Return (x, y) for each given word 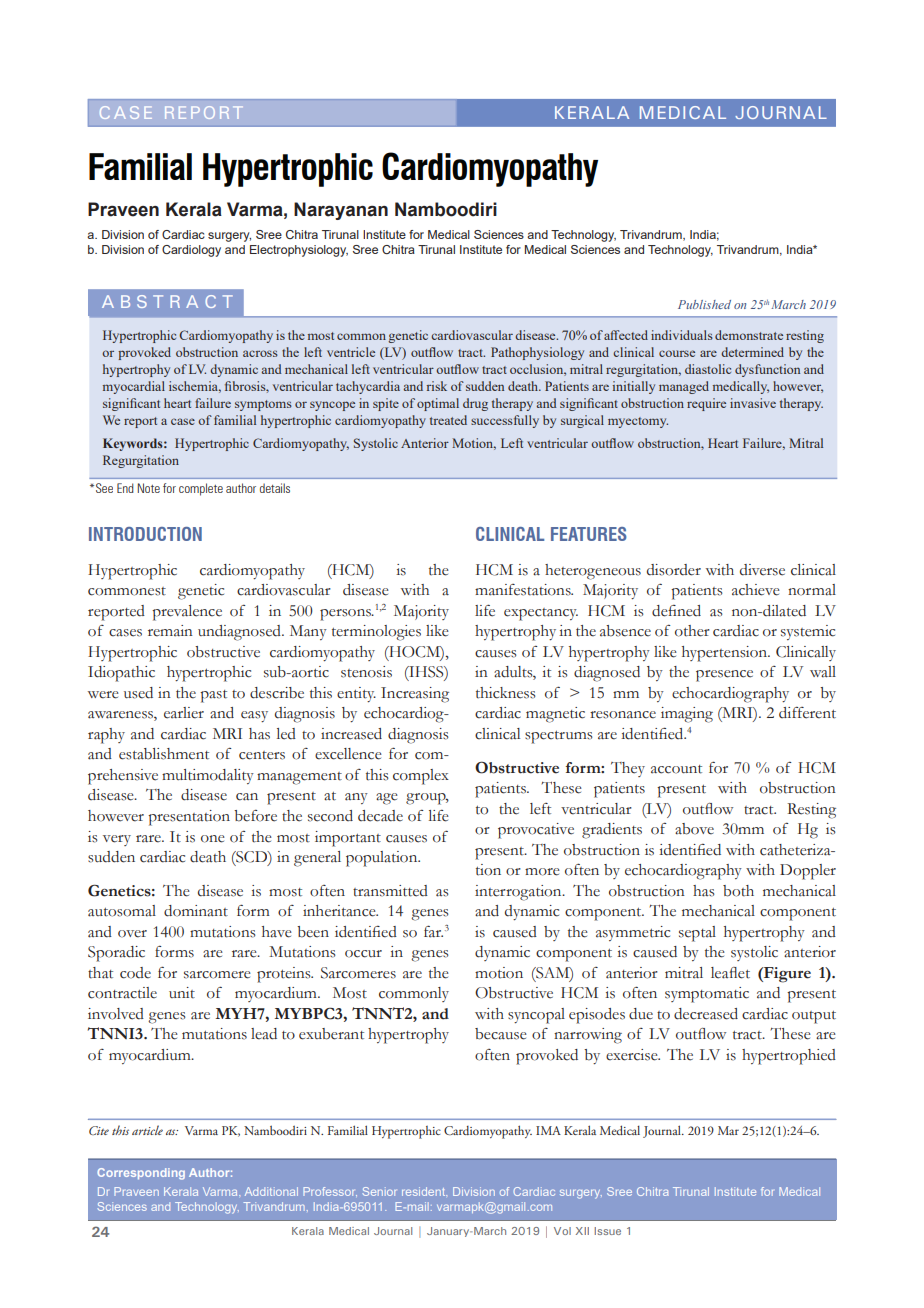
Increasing (415, 695)
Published (704, 304)
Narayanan (341, 211)
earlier (184, 713)
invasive (753, 403)
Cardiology (191, 251)
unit (182, 993)
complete (201, 489)
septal (697, 934)
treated (448, 420)
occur (363, 954)
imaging (687, 715)
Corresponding (141, 1174)
